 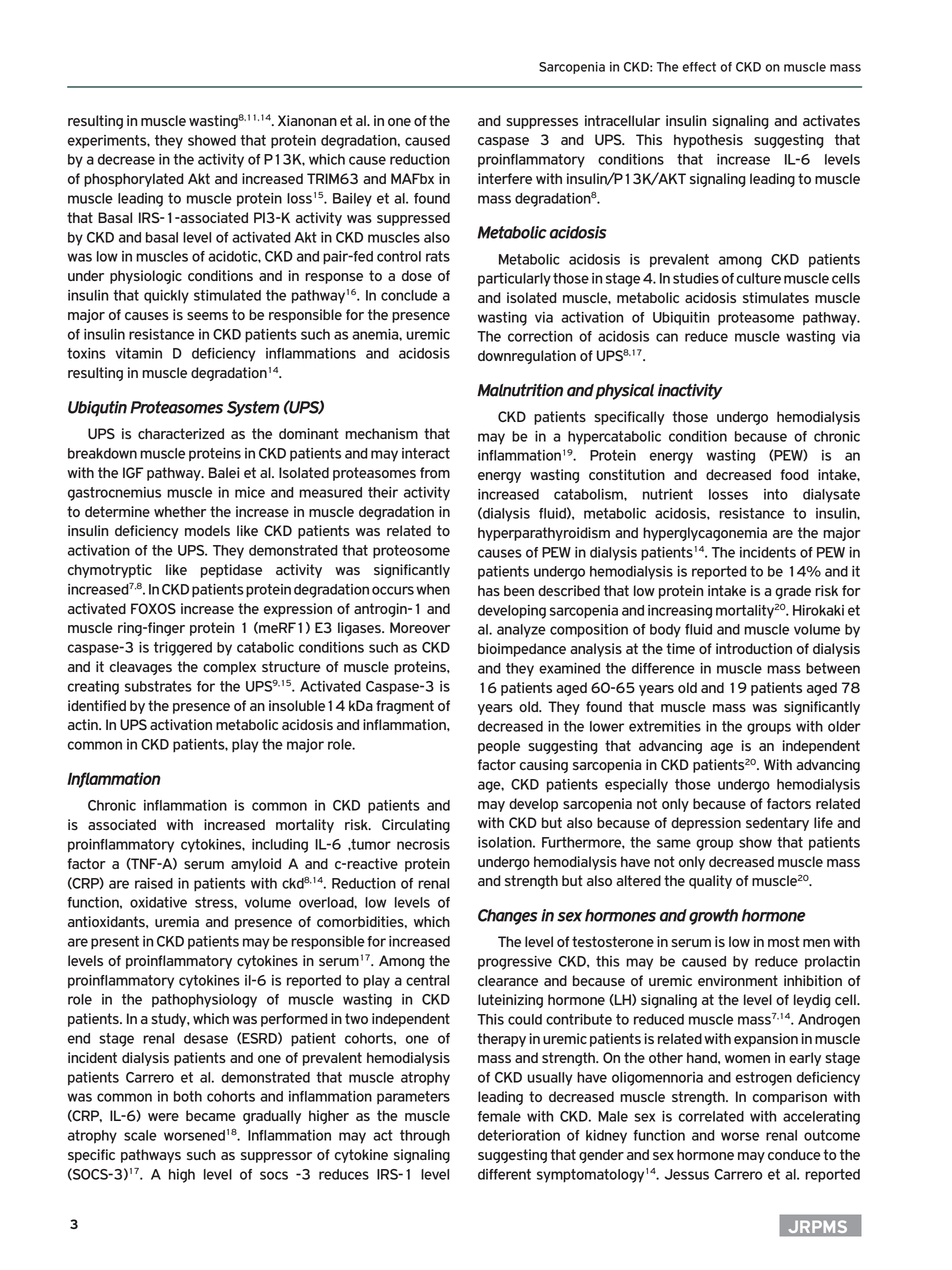 What do you see at coordinates (542, 123) in the screenshot?
I see `suppresses` at bounding box center [542, 123].
